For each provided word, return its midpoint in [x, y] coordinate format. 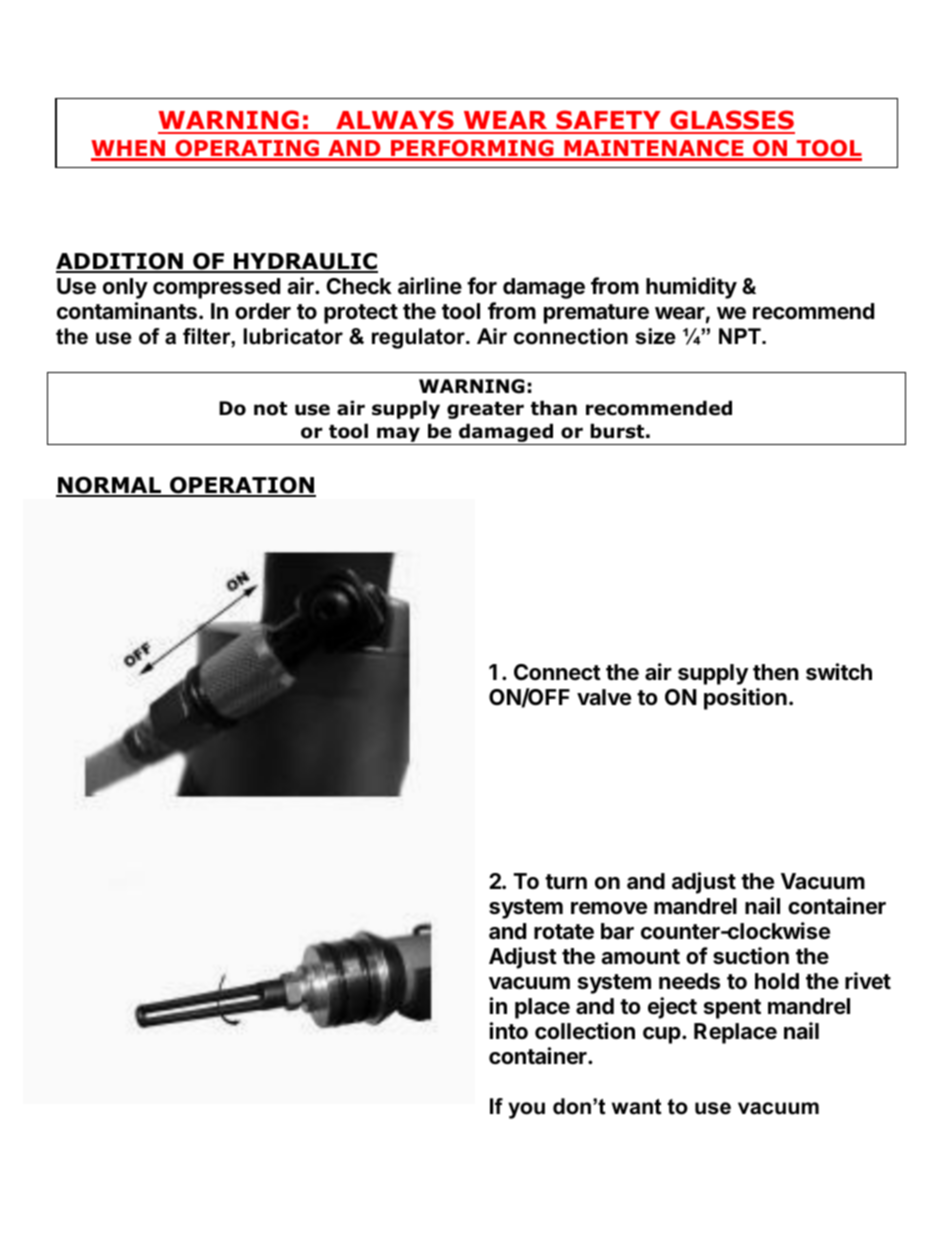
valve [604, 697]
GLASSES [731, 121]
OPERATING [247, 150]
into [508, 1030]
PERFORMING [472, 150]
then [776, 672]
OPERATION [242, 486]
